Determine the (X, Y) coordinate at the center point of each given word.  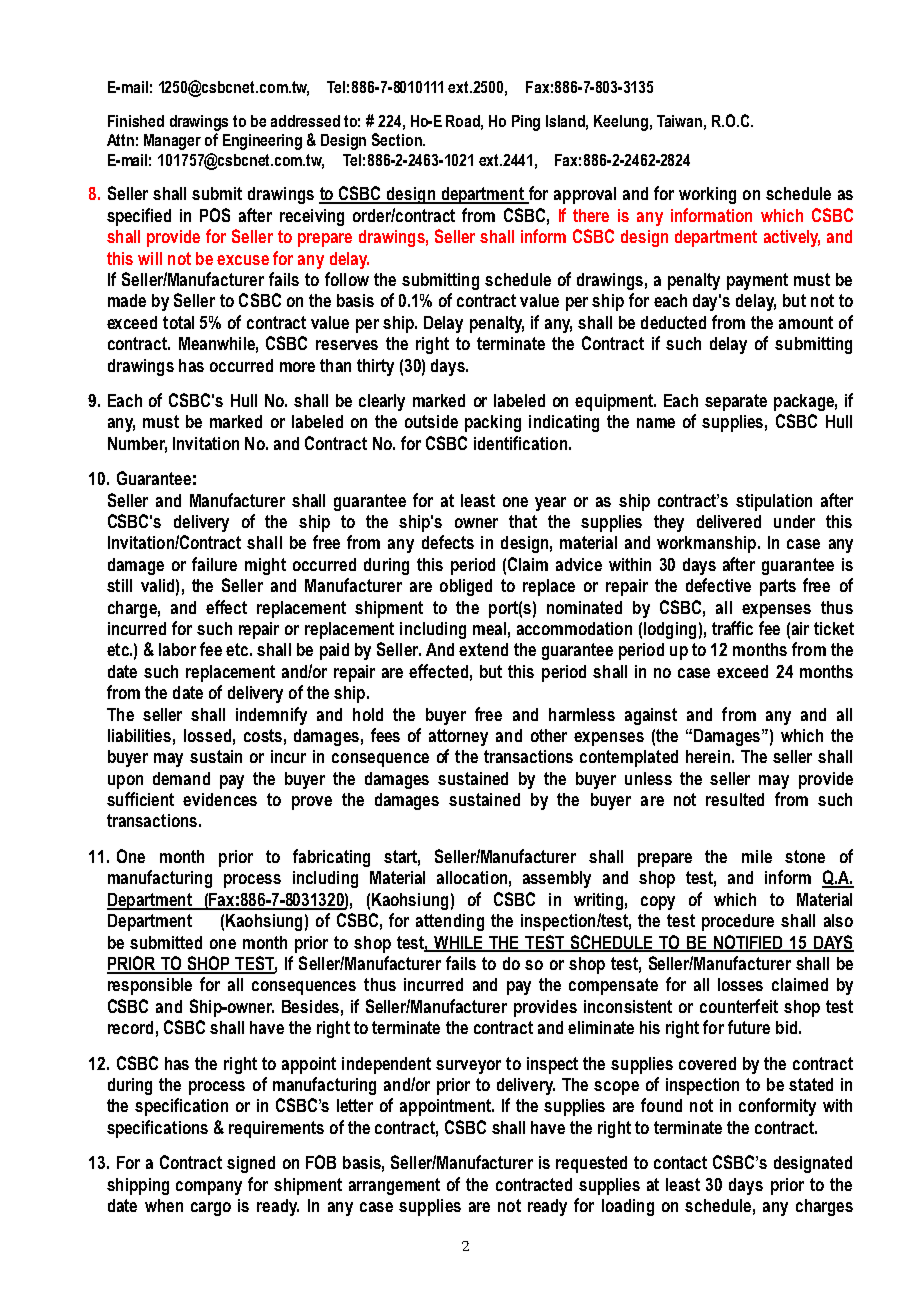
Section (398, 139)
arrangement (394, 1186)
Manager (172, 142)
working (707, 195)
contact (680, 1162)
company (209, 1188)
